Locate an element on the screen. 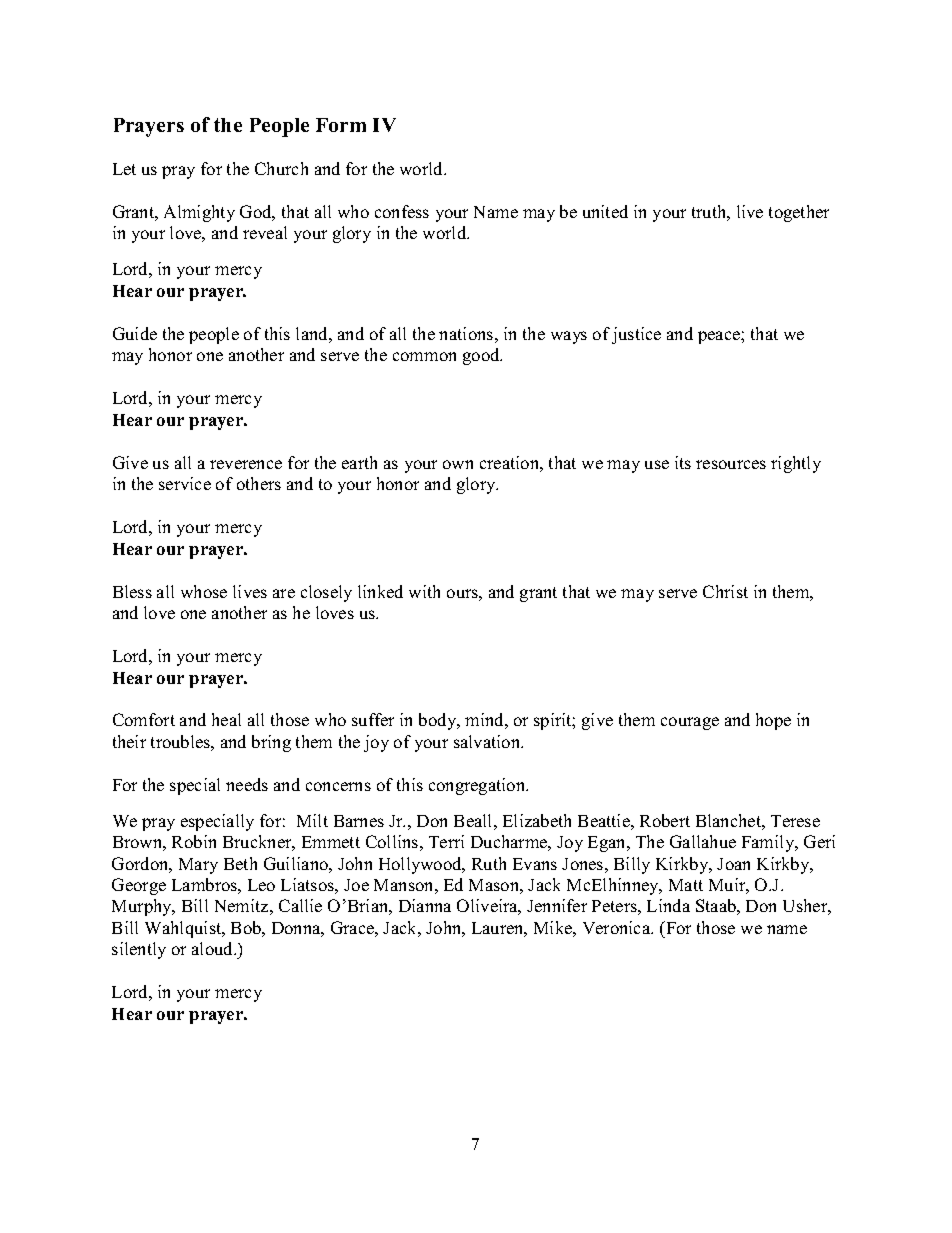 The image size is (952, 1233). resources is located at coordinates (731, 464).
